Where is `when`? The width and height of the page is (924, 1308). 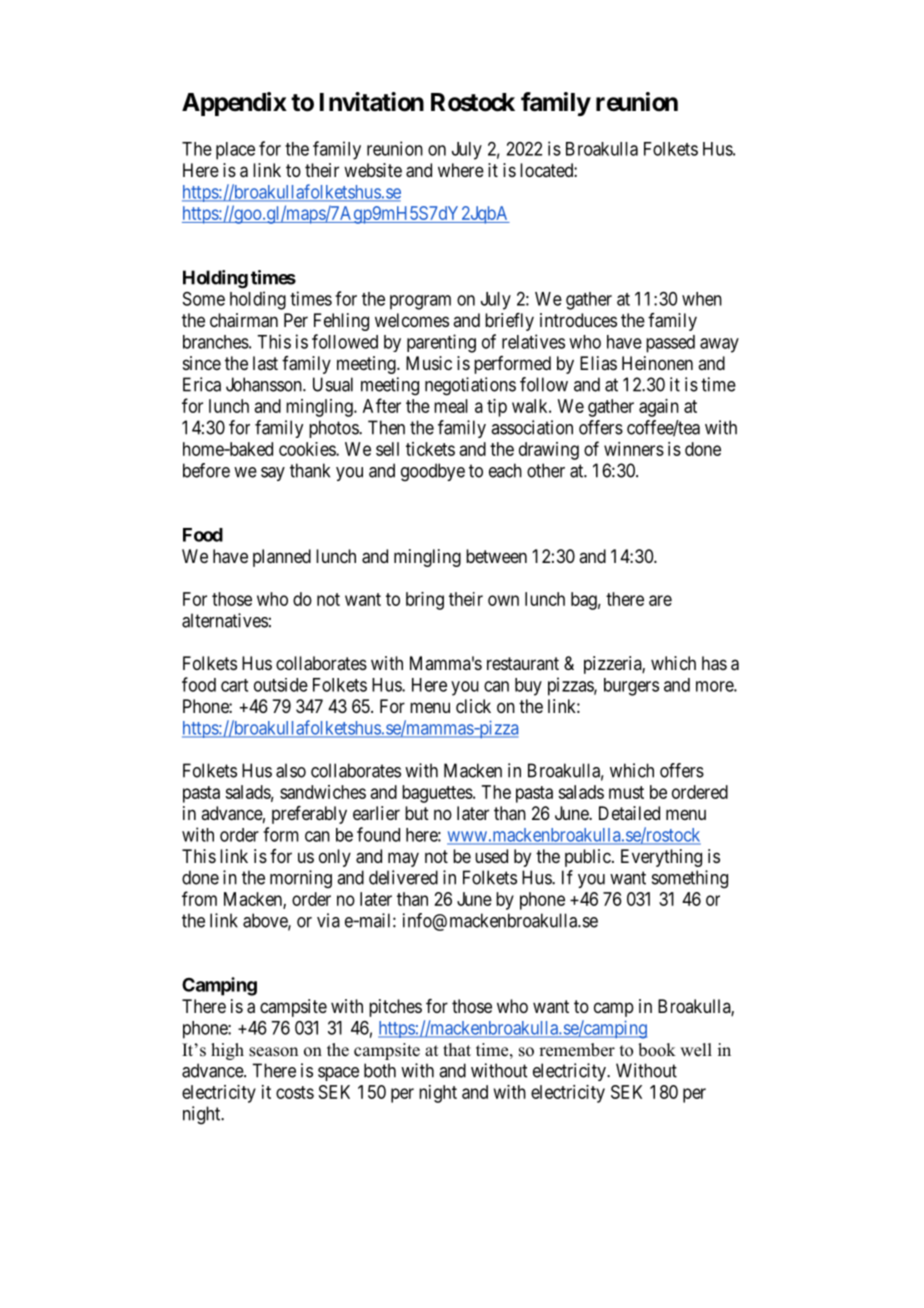 when is located at coordinates (702, 299).
